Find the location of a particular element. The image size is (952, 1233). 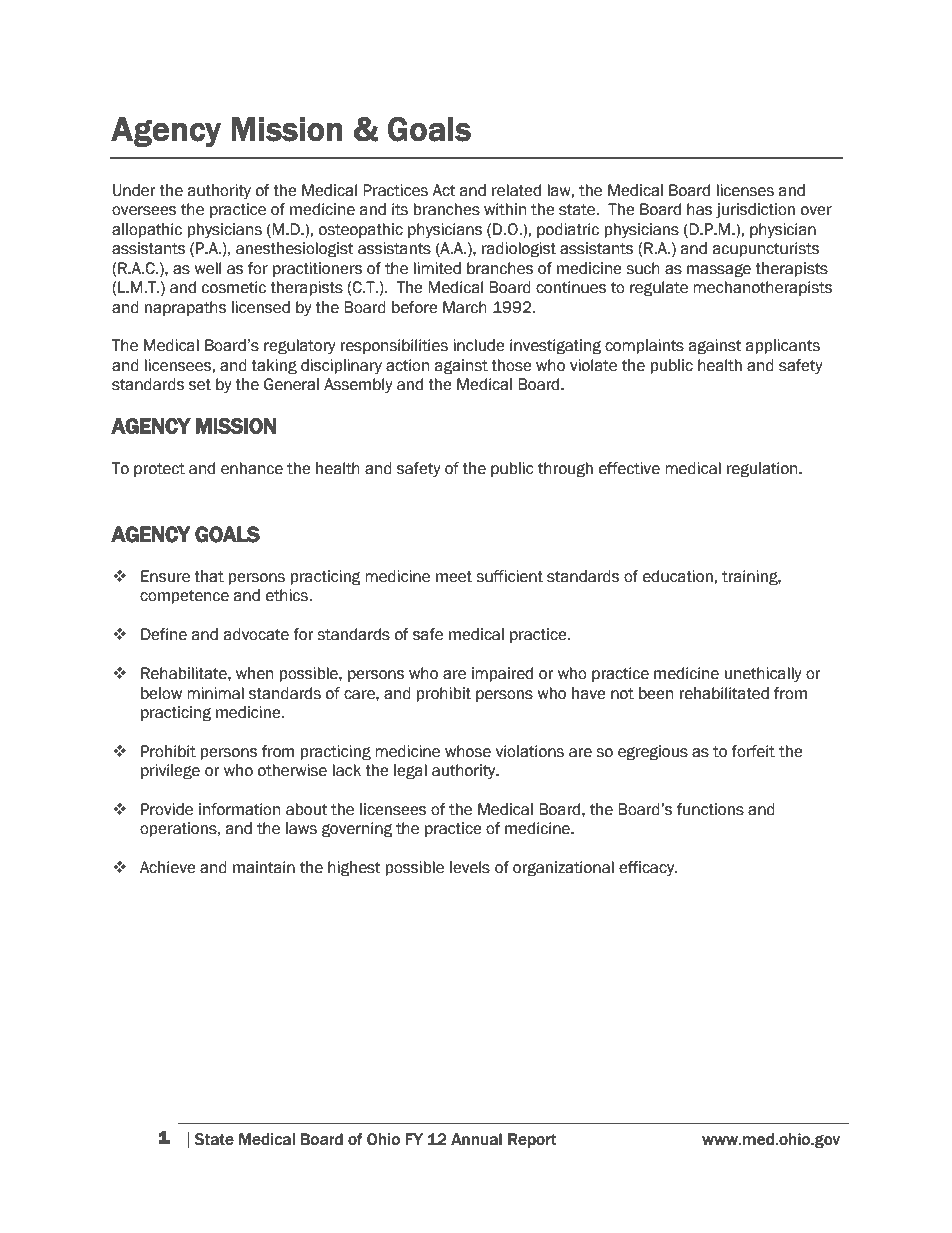

Annual is located at coordinates (476, 1139).
